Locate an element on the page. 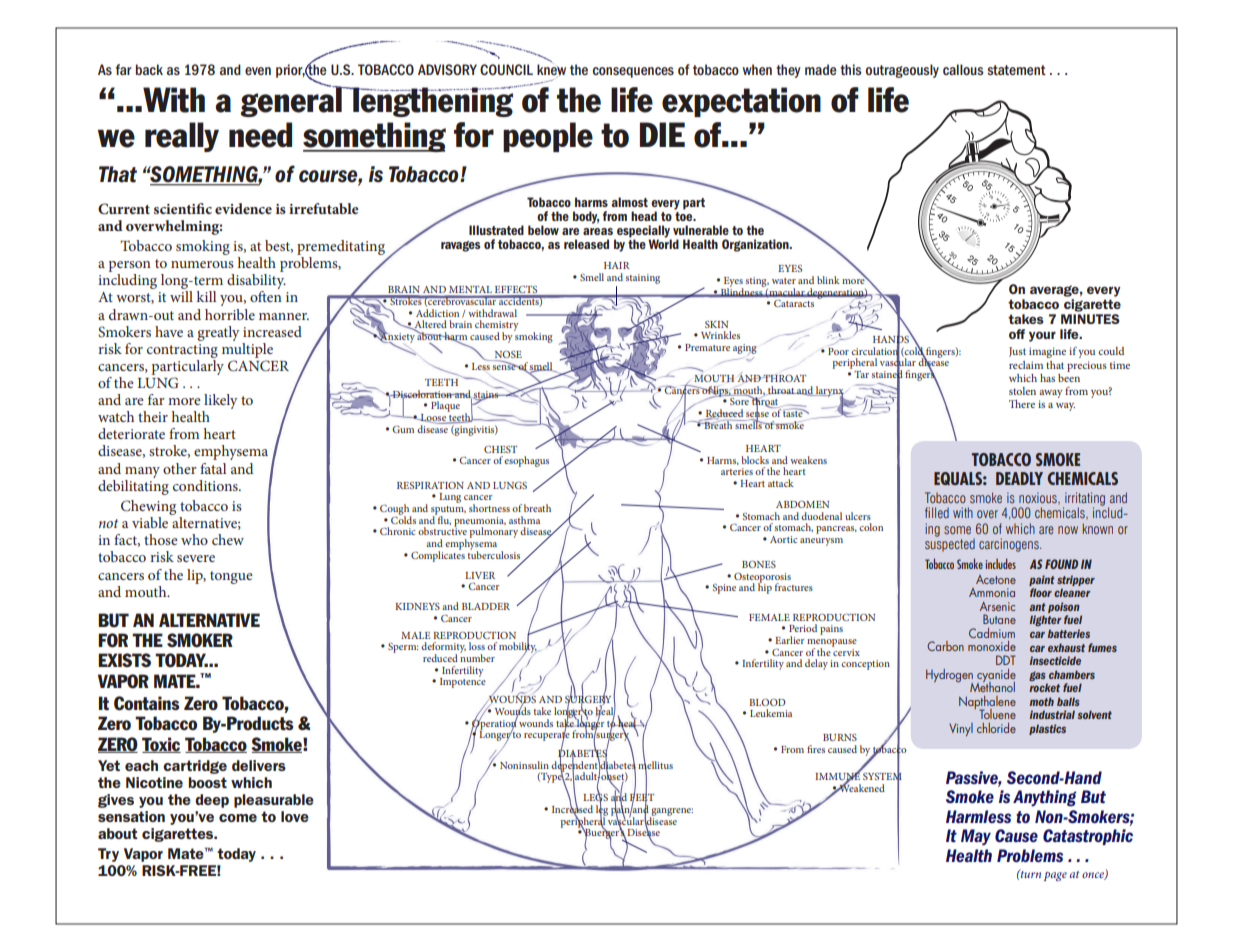 The height and width of the page is (952, 1233). come is located at coordinates (238, 818).
